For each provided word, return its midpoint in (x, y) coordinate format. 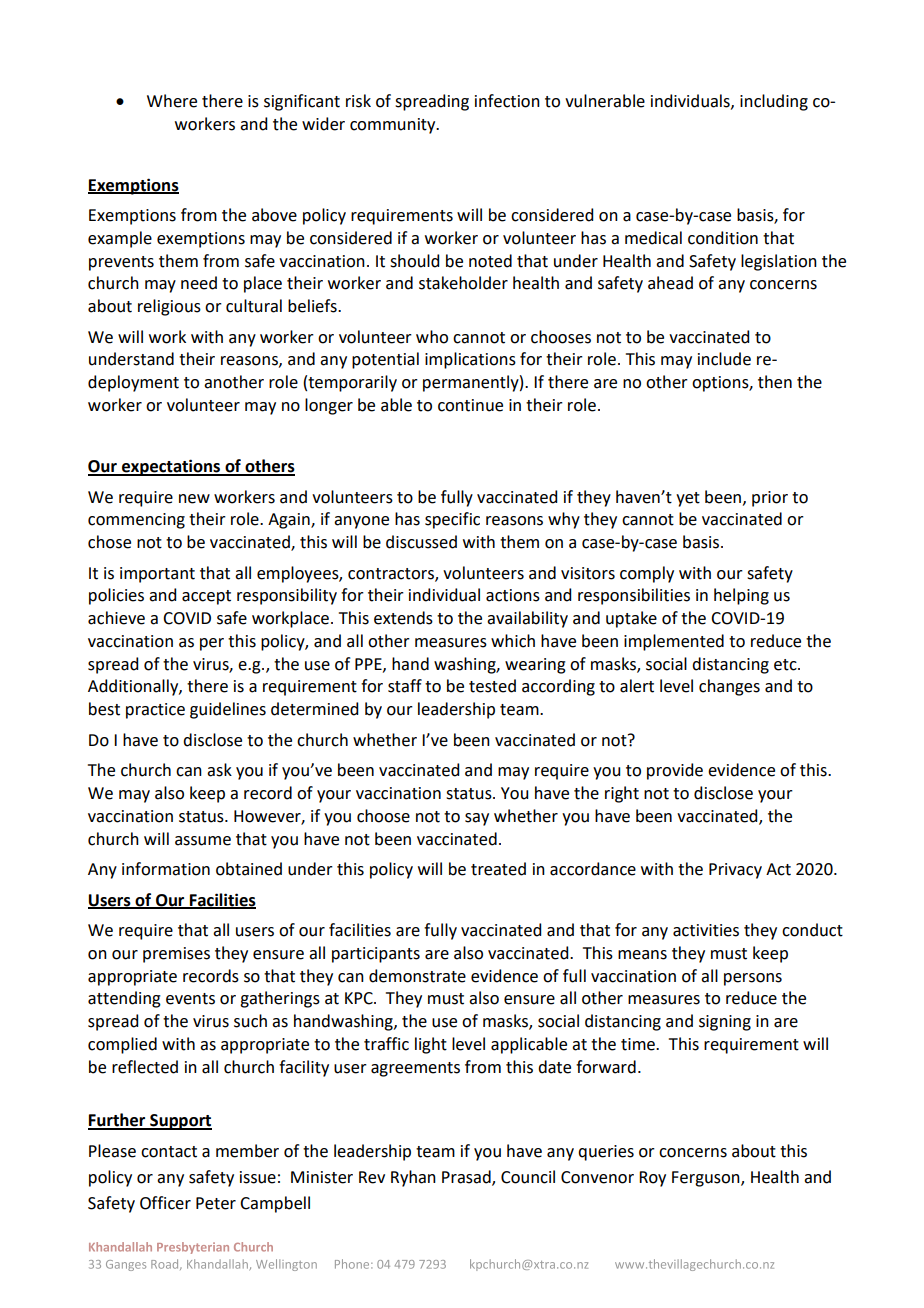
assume (203, 841)
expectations (171, 467)
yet (688, 499)
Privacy (735, 871)
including (774, 102)
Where (172, 101)
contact (169, 1152)
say (477, 819)
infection (507, 101)
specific (452, 520)
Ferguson (707, 1179)
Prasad (467, 1177)
